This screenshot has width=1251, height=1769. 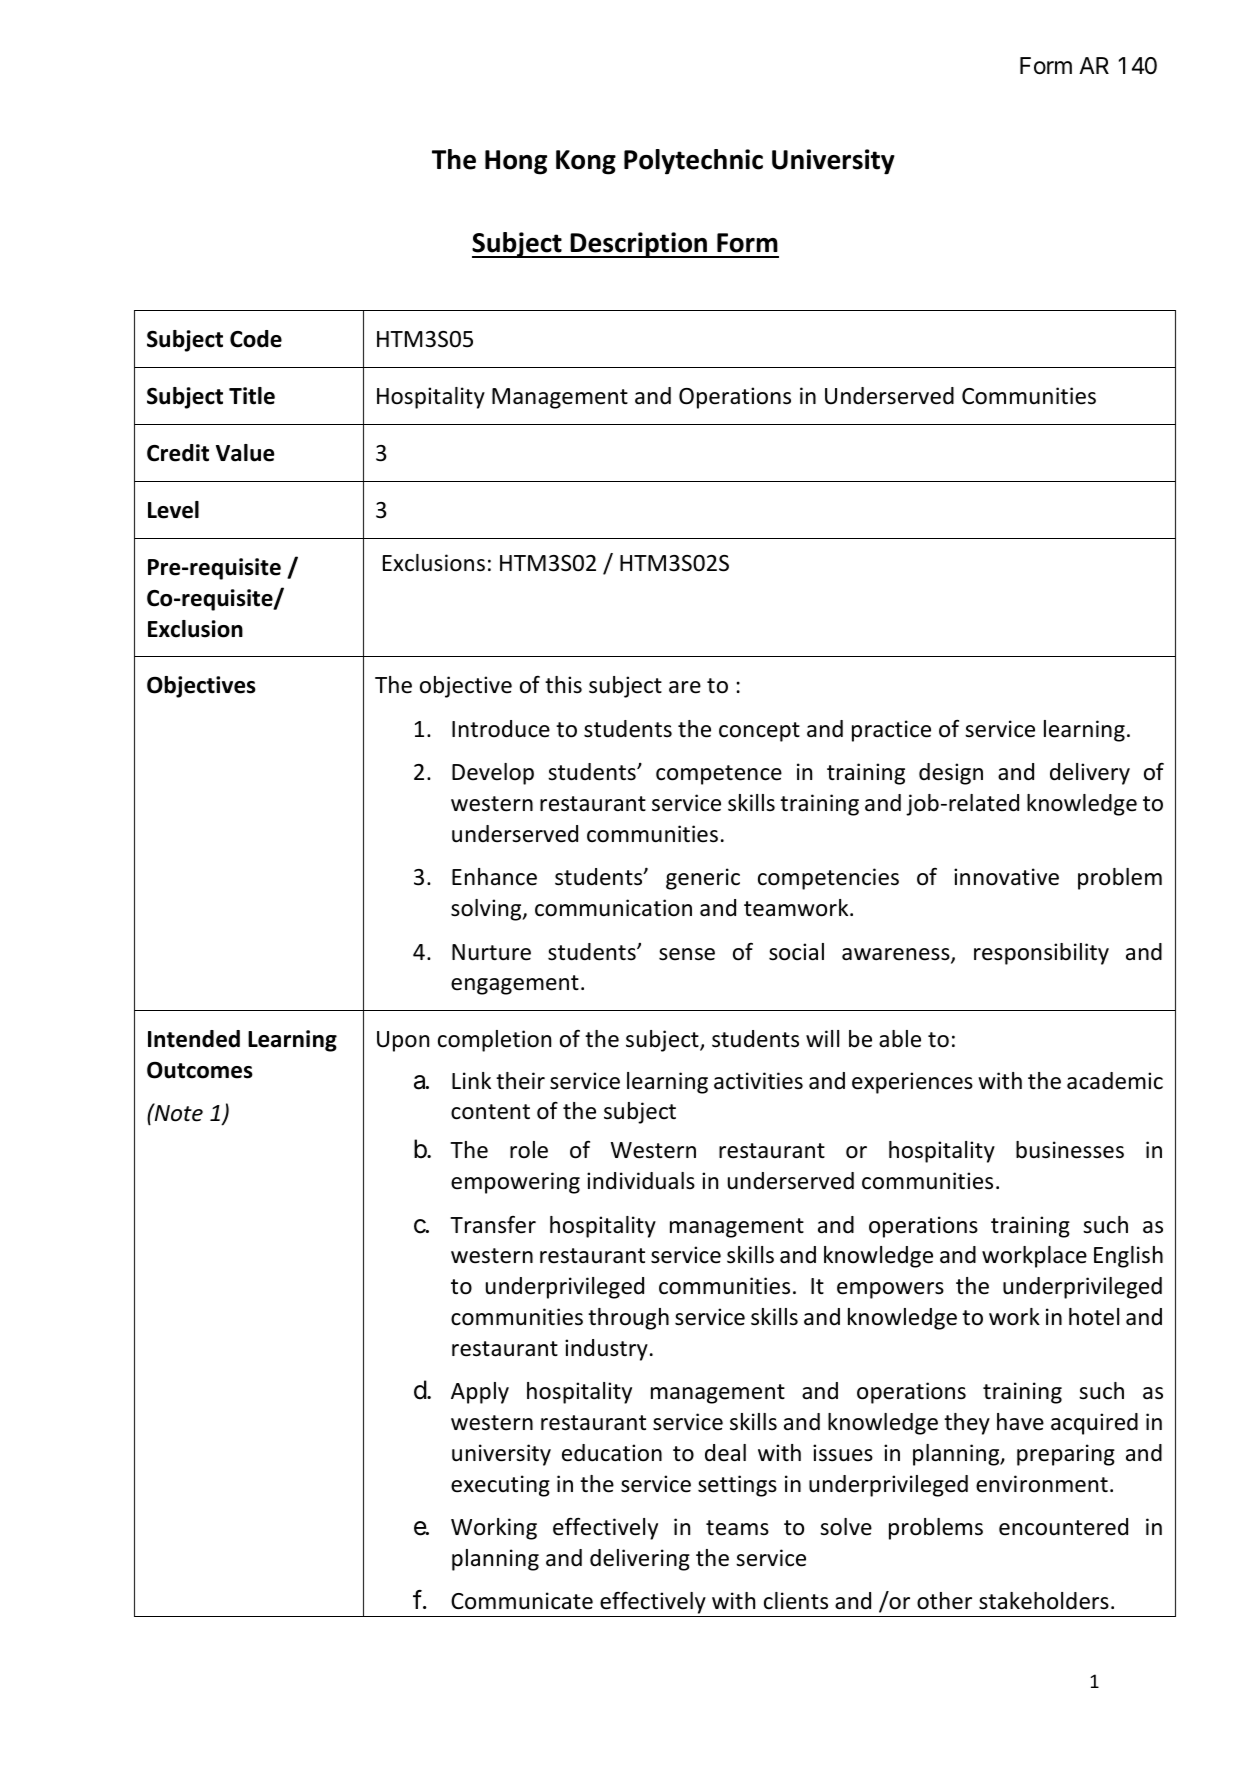 I want to click on Polytechnic, so click(x=693, y=162).
